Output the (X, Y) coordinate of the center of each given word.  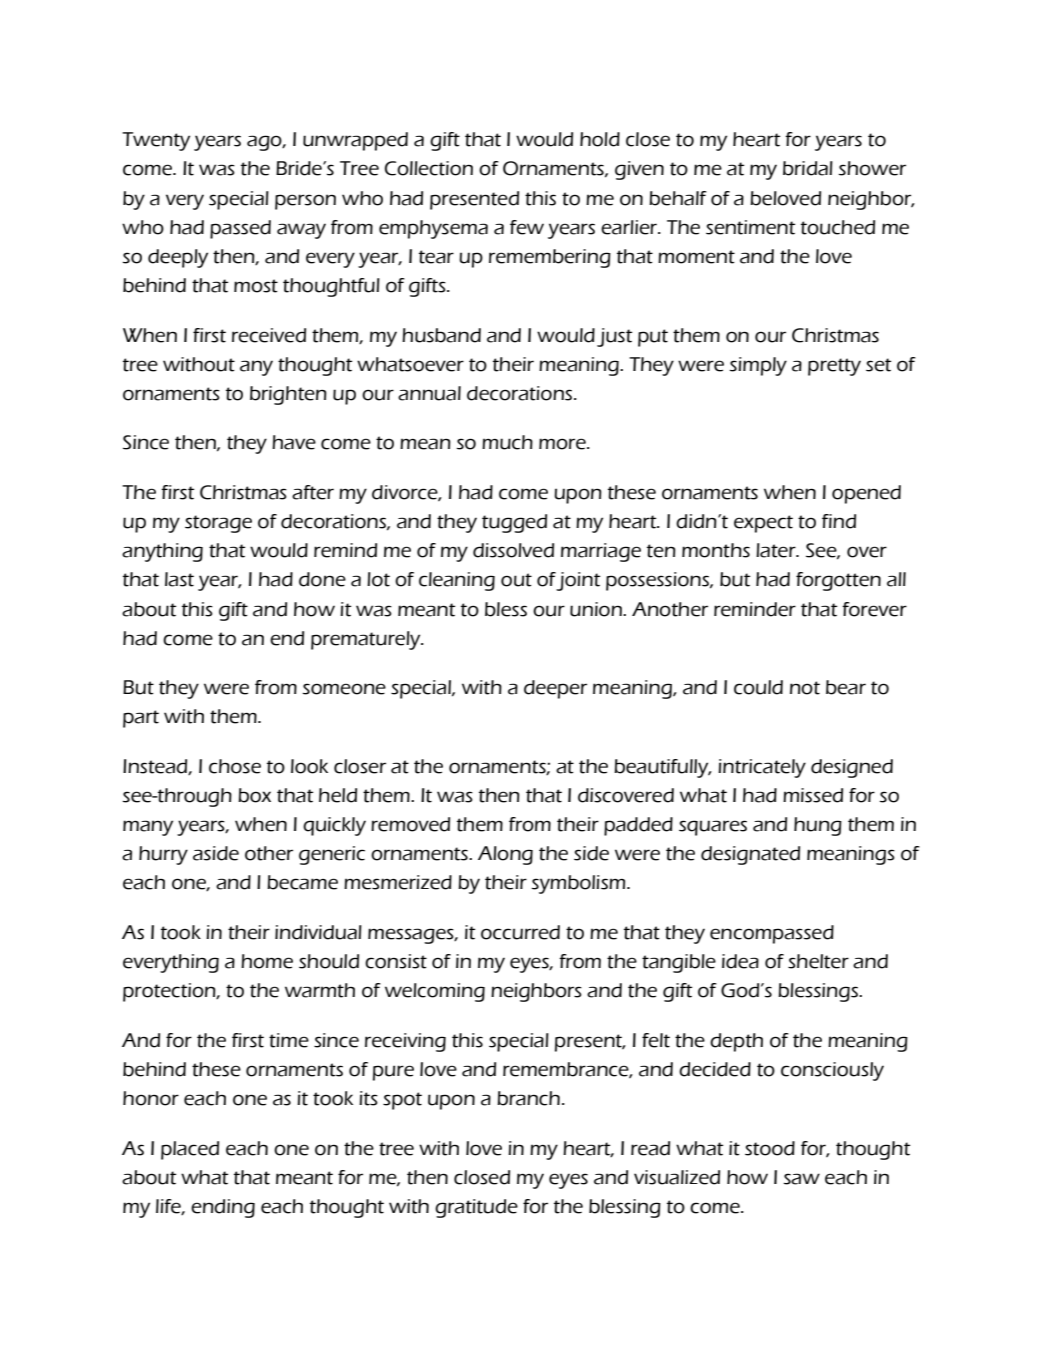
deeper (555, 689)
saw (802, 1179)
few (527, 227)
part (141, 719)
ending (223, 1208)
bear (846, 687)
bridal (808, 168)
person (305, 202)
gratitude (476, 1208)
